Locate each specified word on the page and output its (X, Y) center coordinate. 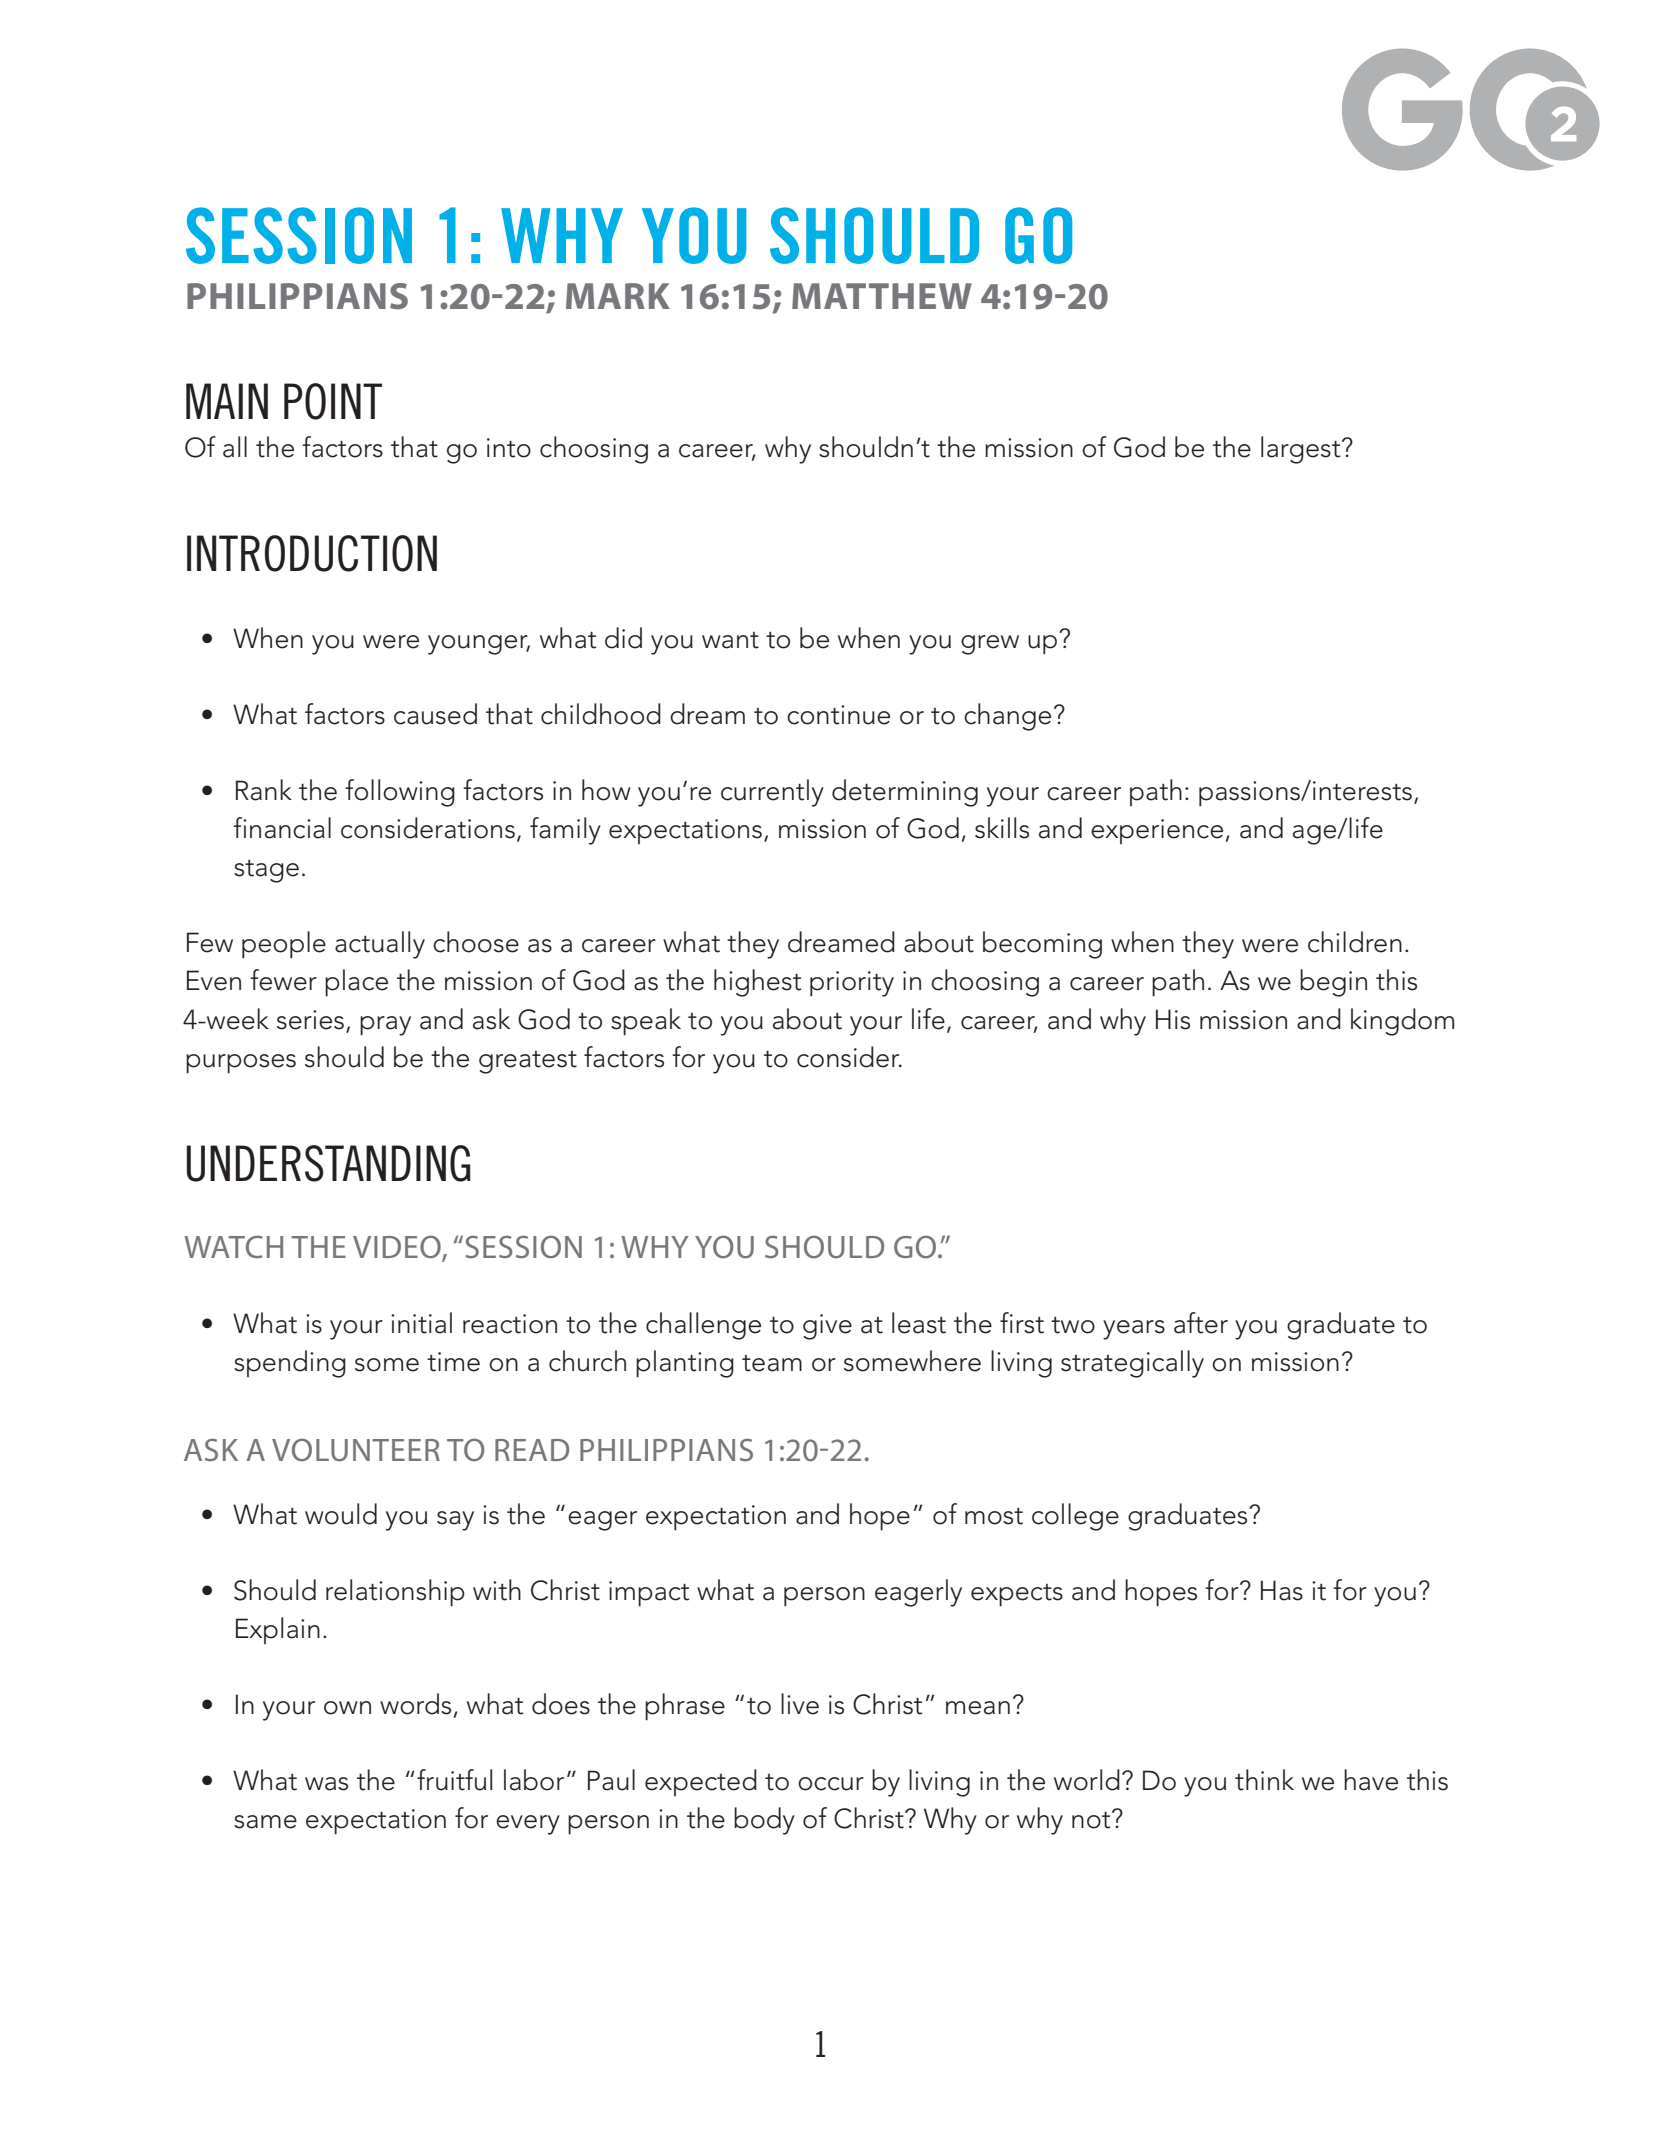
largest (1302, 450)
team (772, 1363)
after (1201, 1323)
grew (990, 645)
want (730, 640)
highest (757, 983)
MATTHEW (882, 296)
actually (380, 945)
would (341, 1514)
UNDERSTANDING (328, 1163)
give (827, 1327)
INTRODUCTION (312, 553)
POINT (333, 401)
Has (1282, 1590)
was (326, 1784)
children (1355, 942)
